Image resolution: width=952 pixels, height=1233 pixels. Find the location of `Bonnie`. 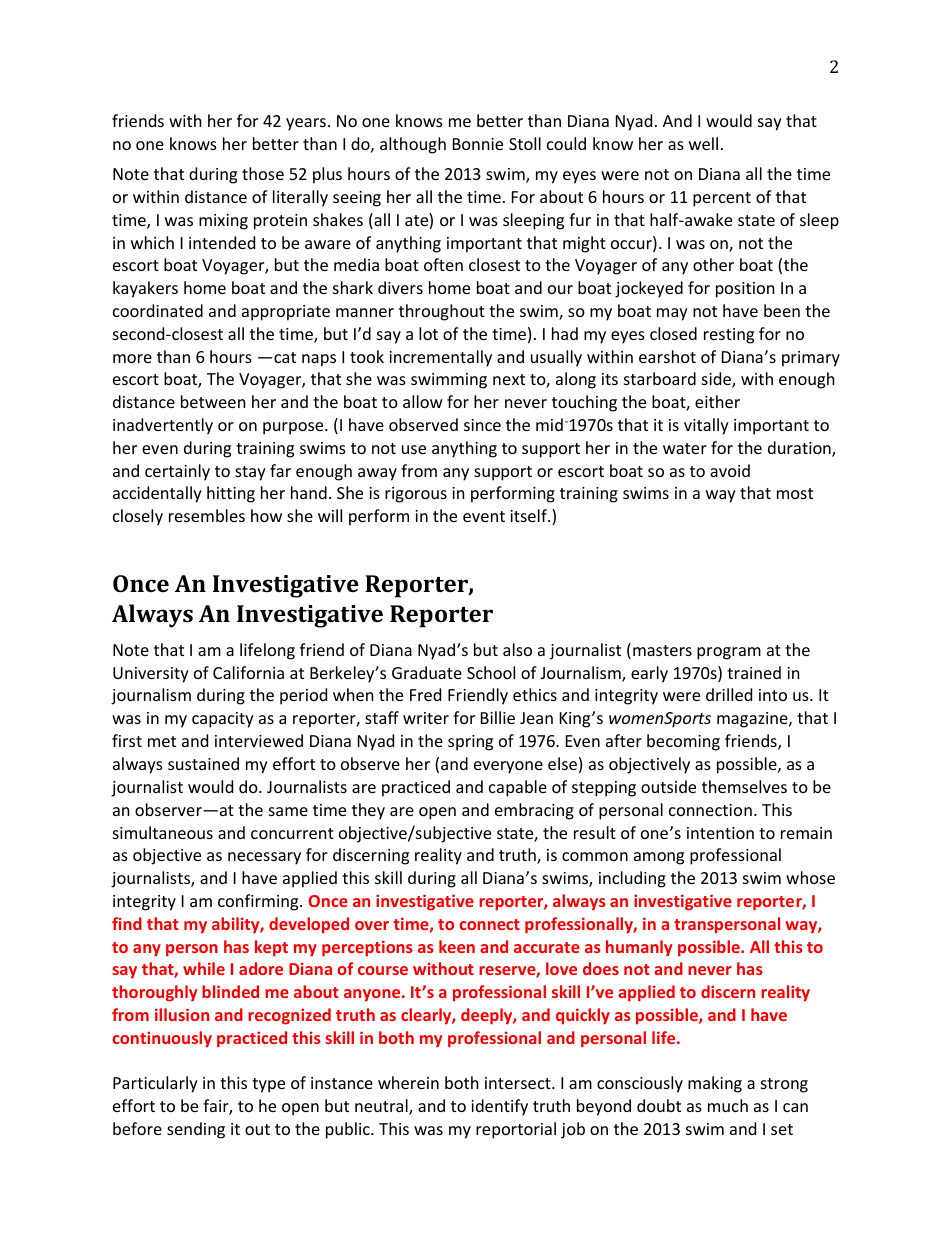

Bonnie is located at coordinates (478, 144).
